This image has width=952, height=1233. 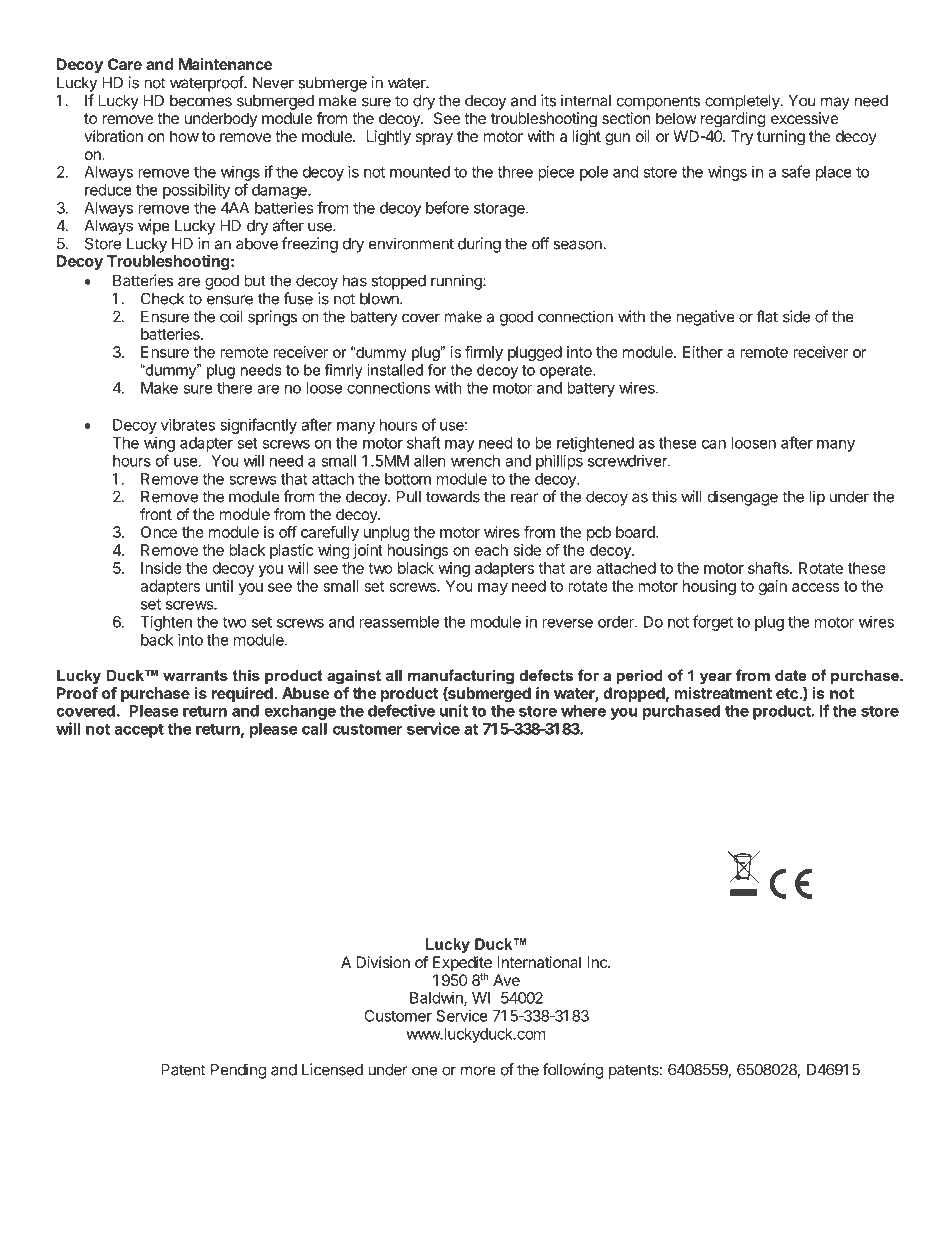 What do you see at coordinates (598, 962) in the image?
I see `Inc` at bounding box center [598, 962].
